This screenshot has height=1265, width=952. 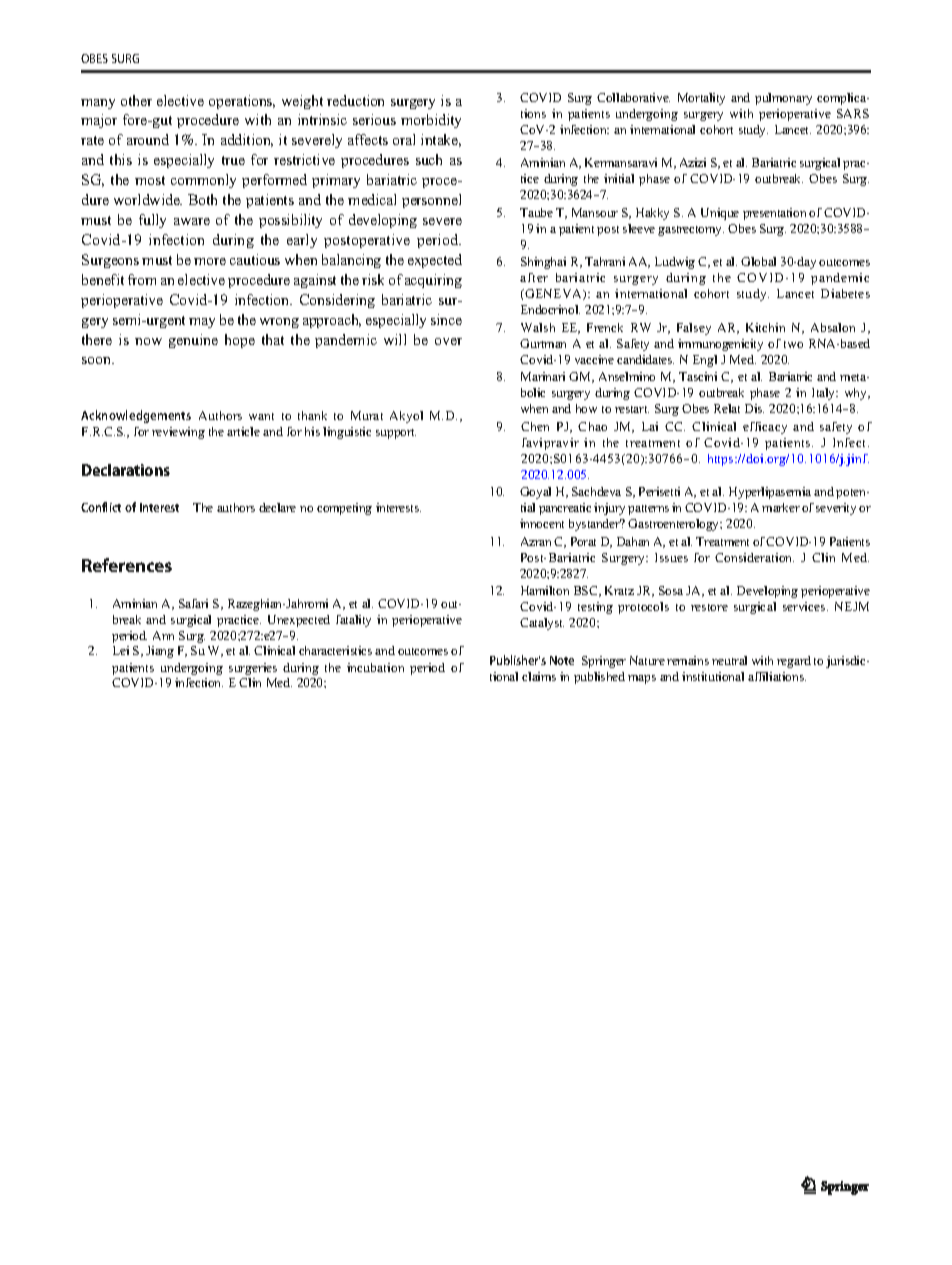 What do you see at coordinates (562, 660) in the screenshot?
I see `Note` at bounding box center [562, 660].
